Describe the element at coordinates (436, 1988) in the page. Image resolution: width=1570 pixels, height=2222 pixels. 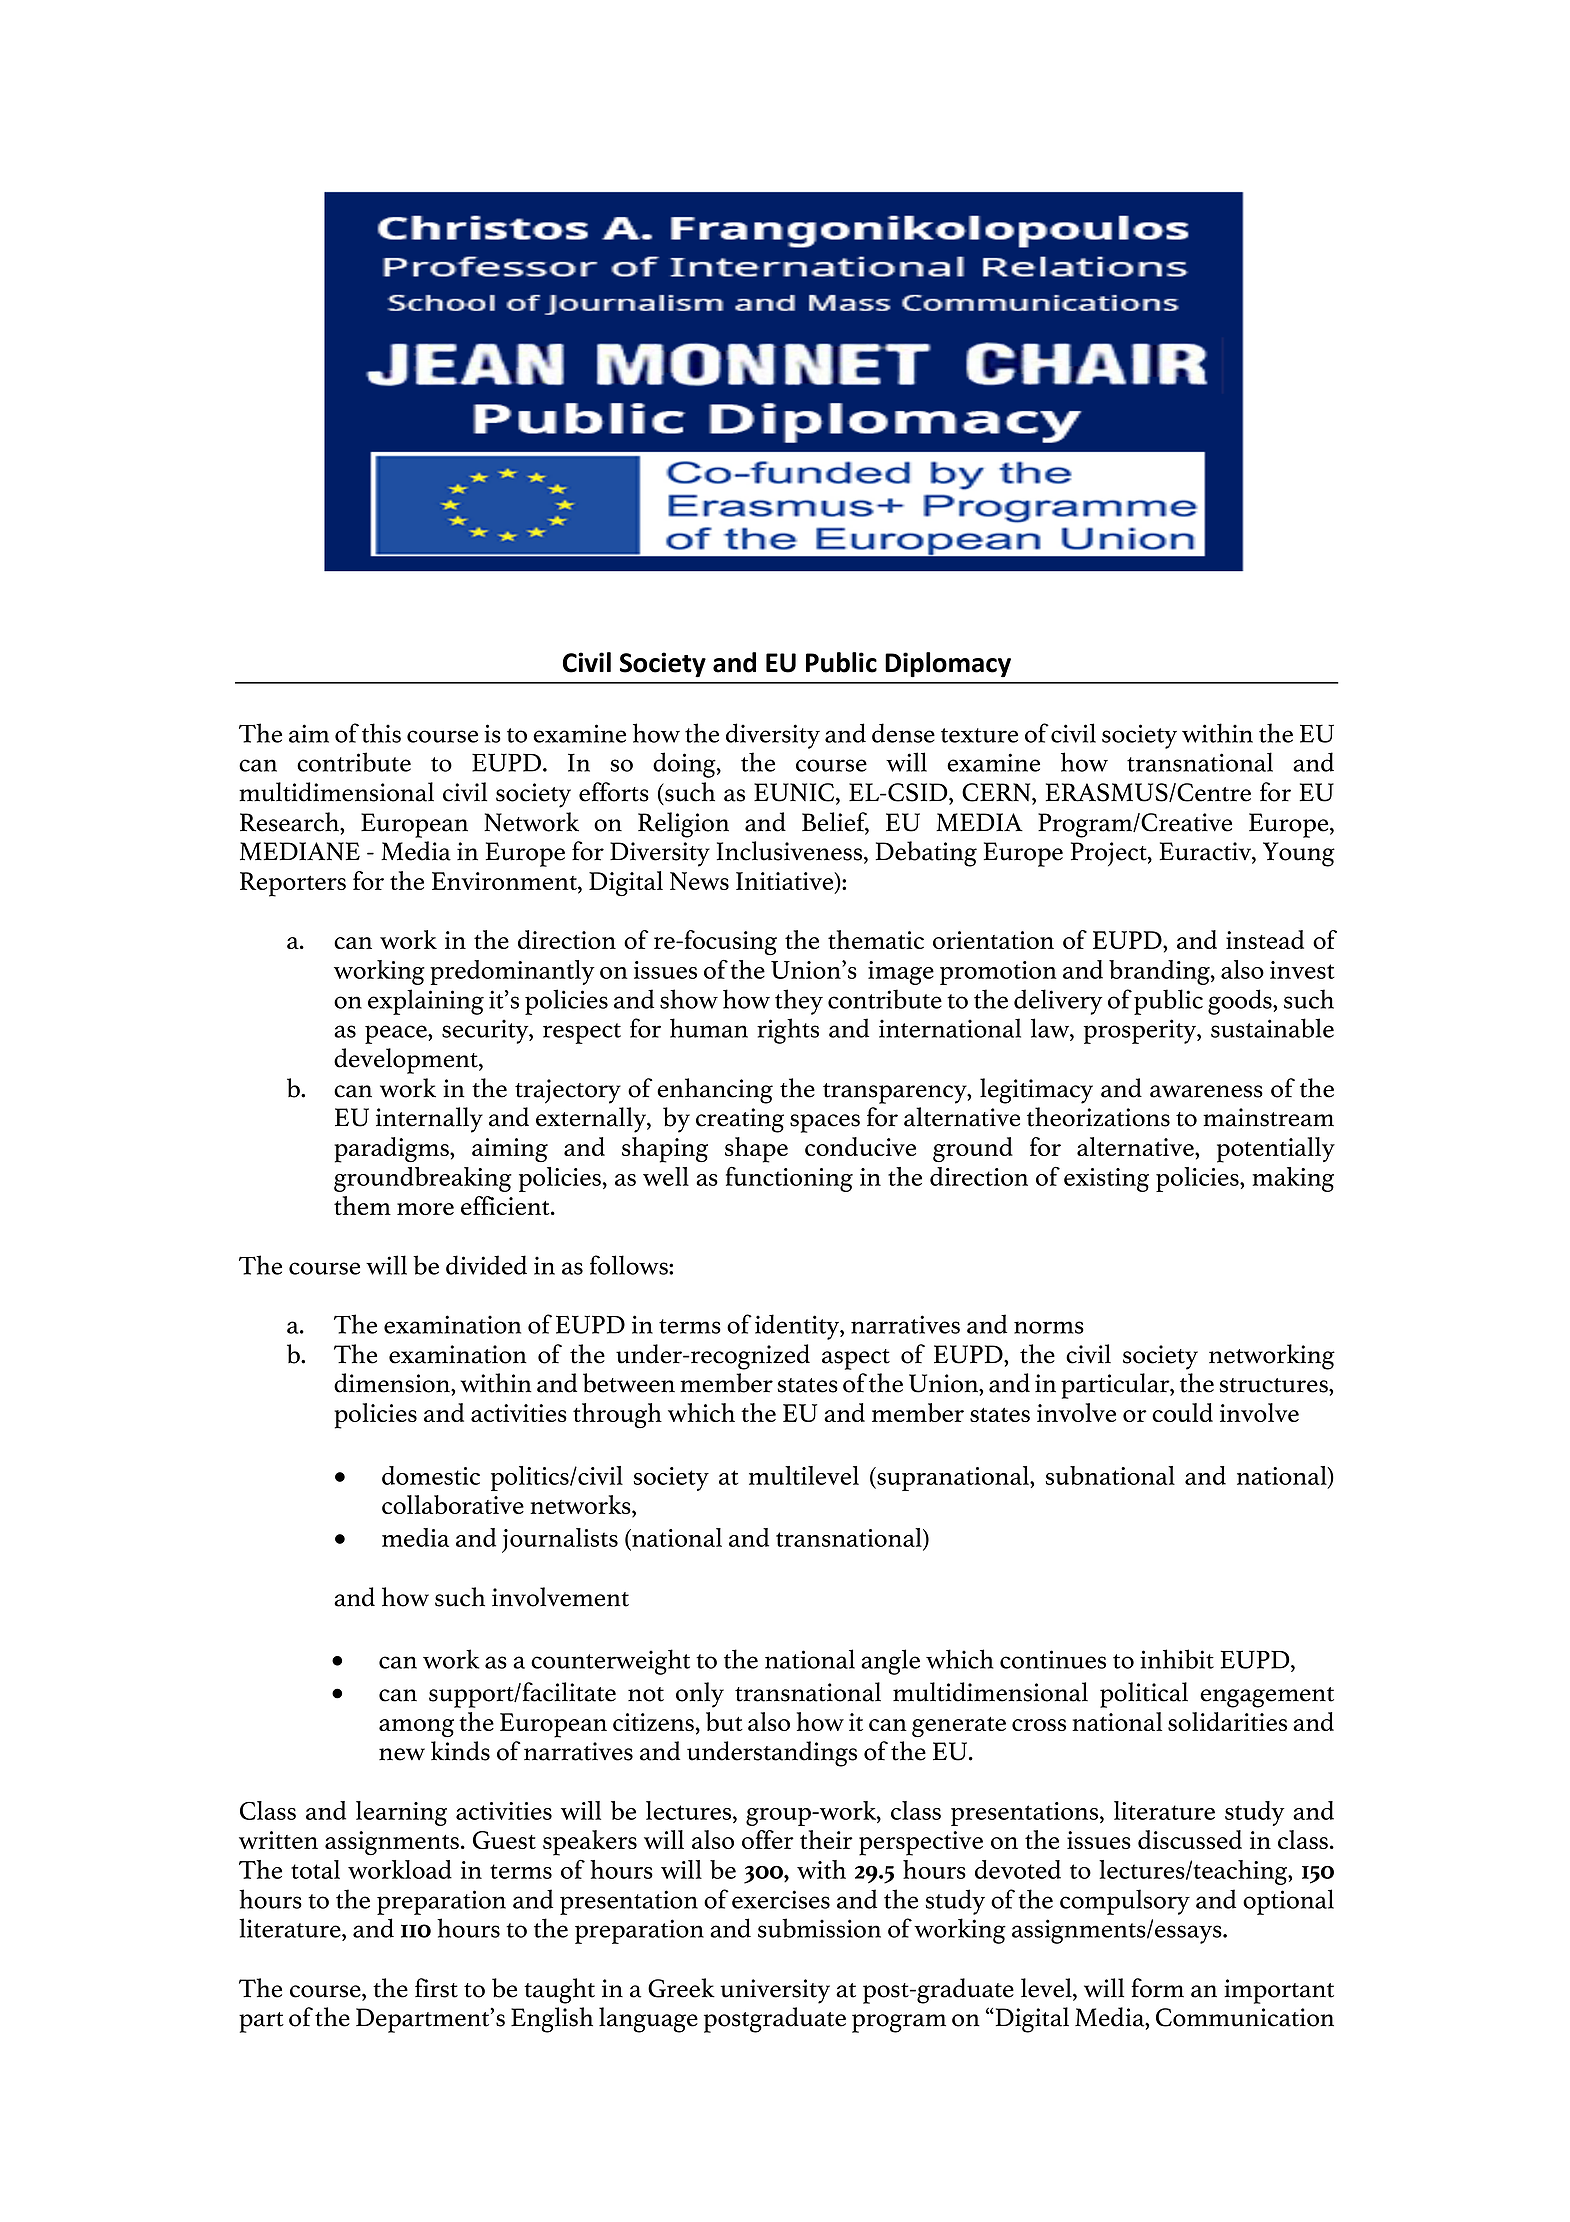
I see `first` at that location.
